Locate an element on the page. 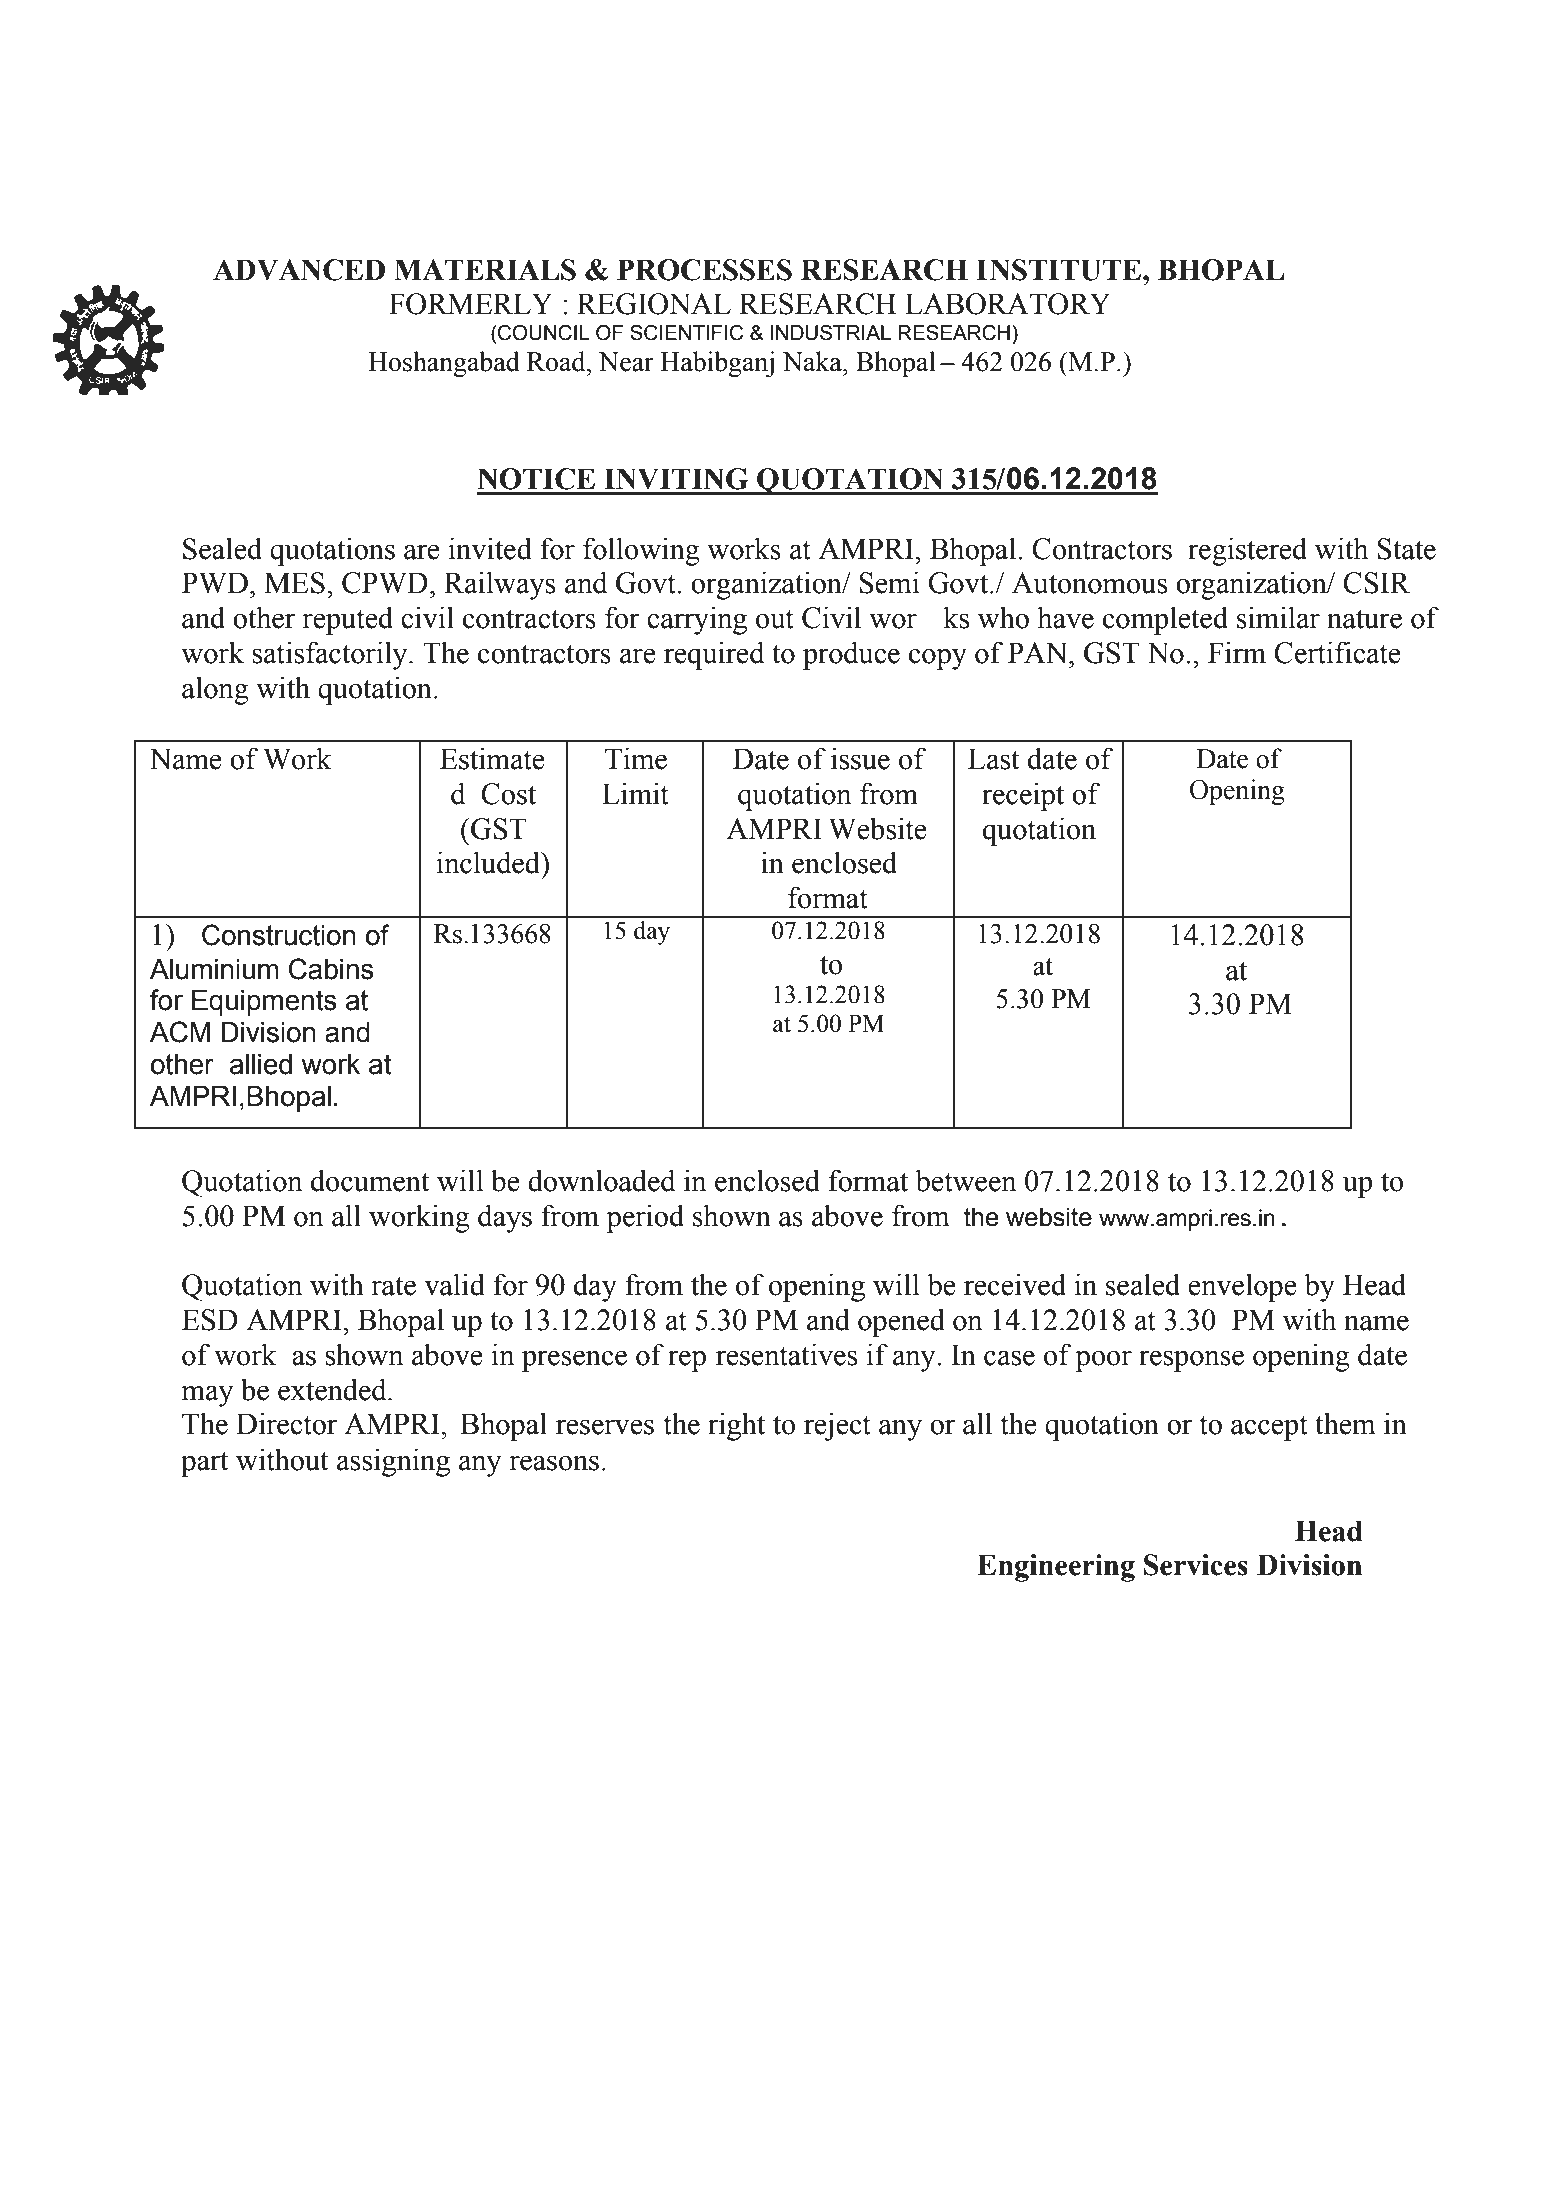 This page has height=2185, width=1544. issue is located at coordinates (860, 758).
